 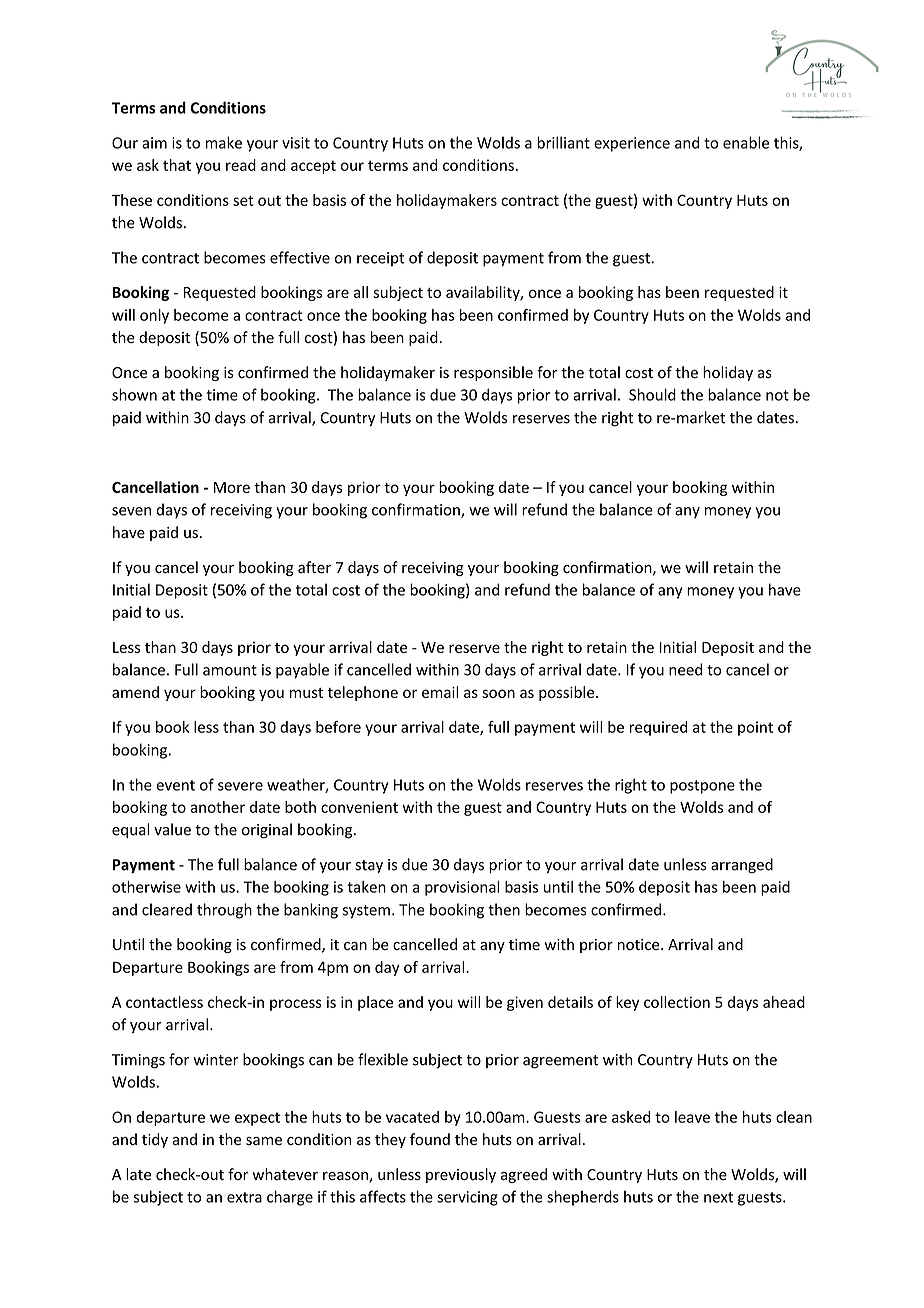 What do you see at coordinates (685, 669) in the screenshot?
I see `need` at bounding box center [685, 669].
